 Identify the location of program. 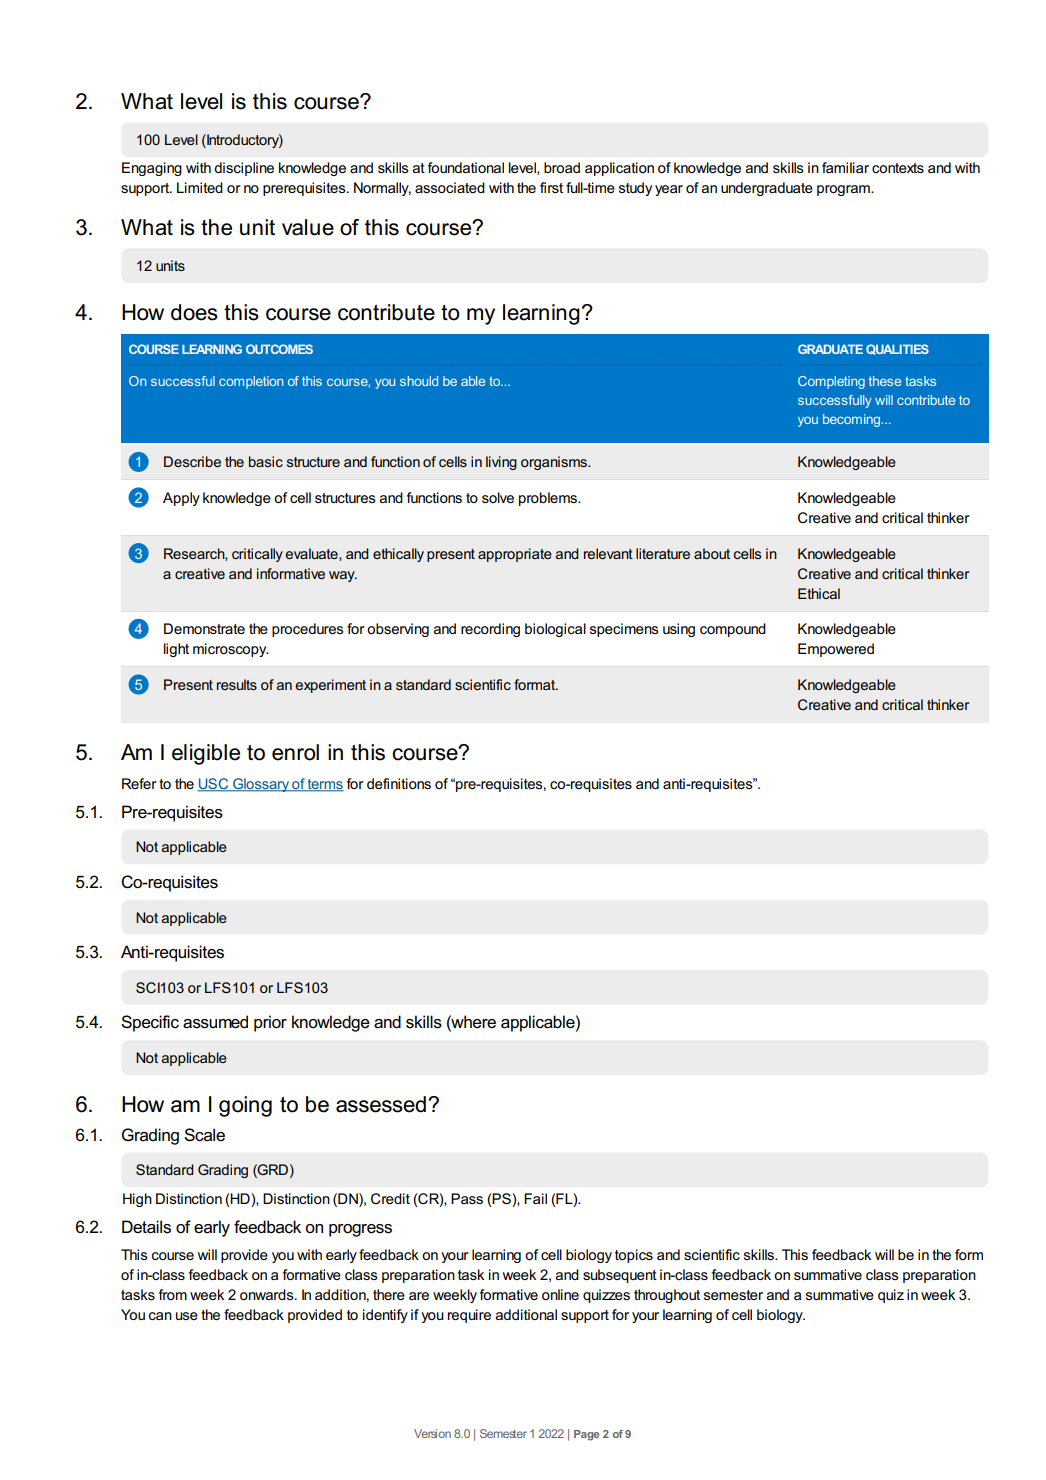
(844, 190).
